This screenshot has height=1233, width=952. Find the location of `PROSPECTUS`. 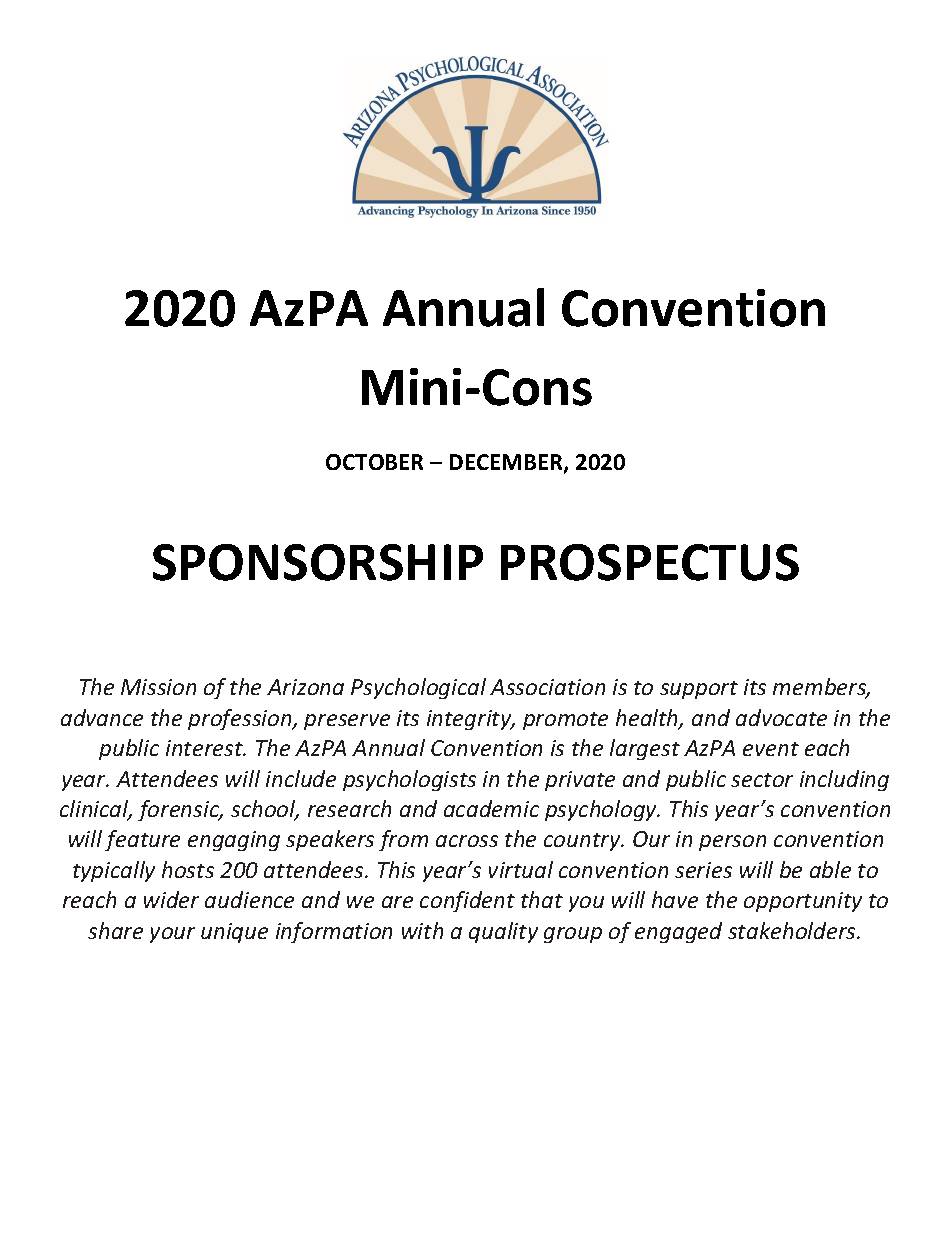

PROSPECTUS is located at coordinates (650, 562).
